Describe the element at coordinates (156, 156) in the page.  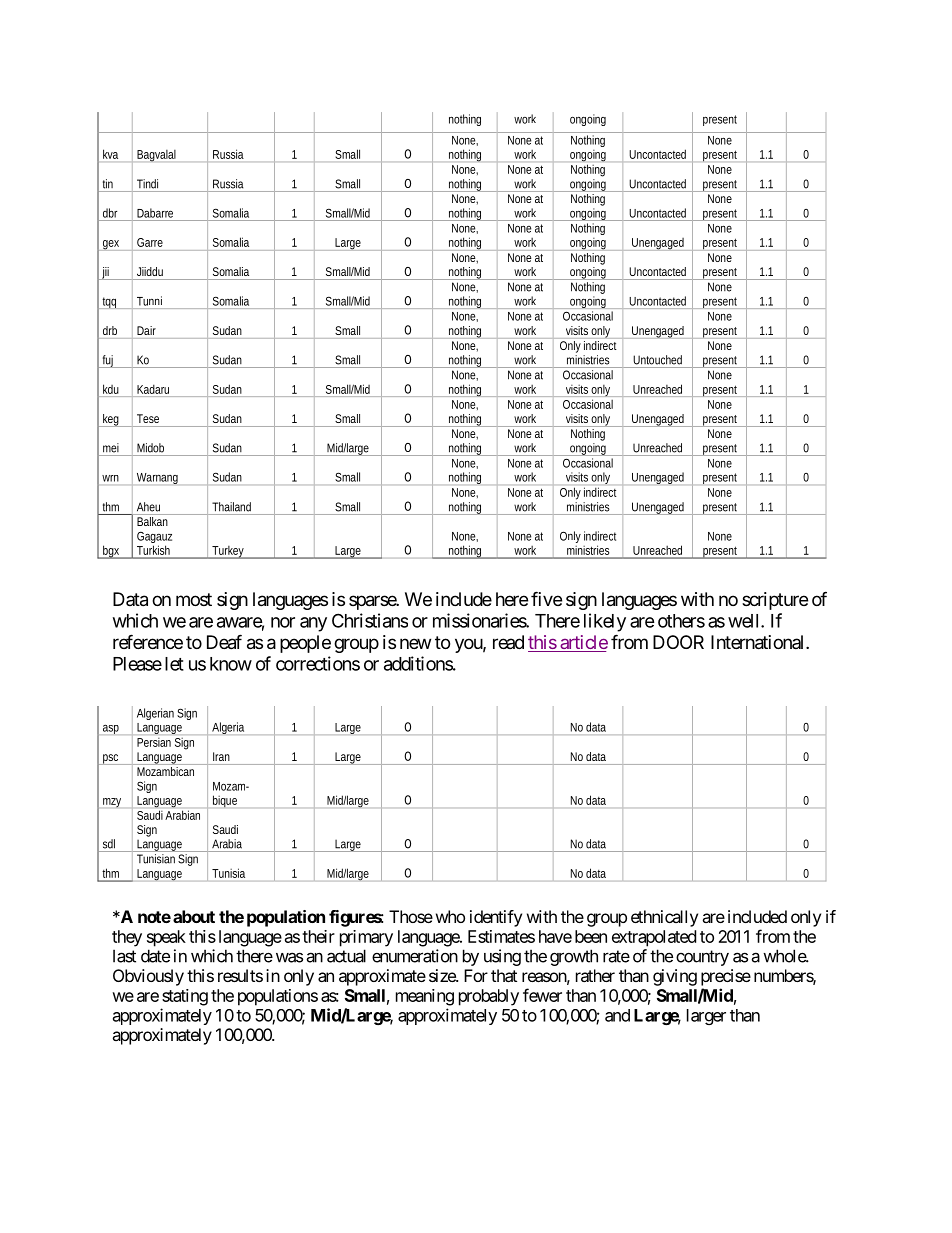
I see `Bagvalal` at that location.
